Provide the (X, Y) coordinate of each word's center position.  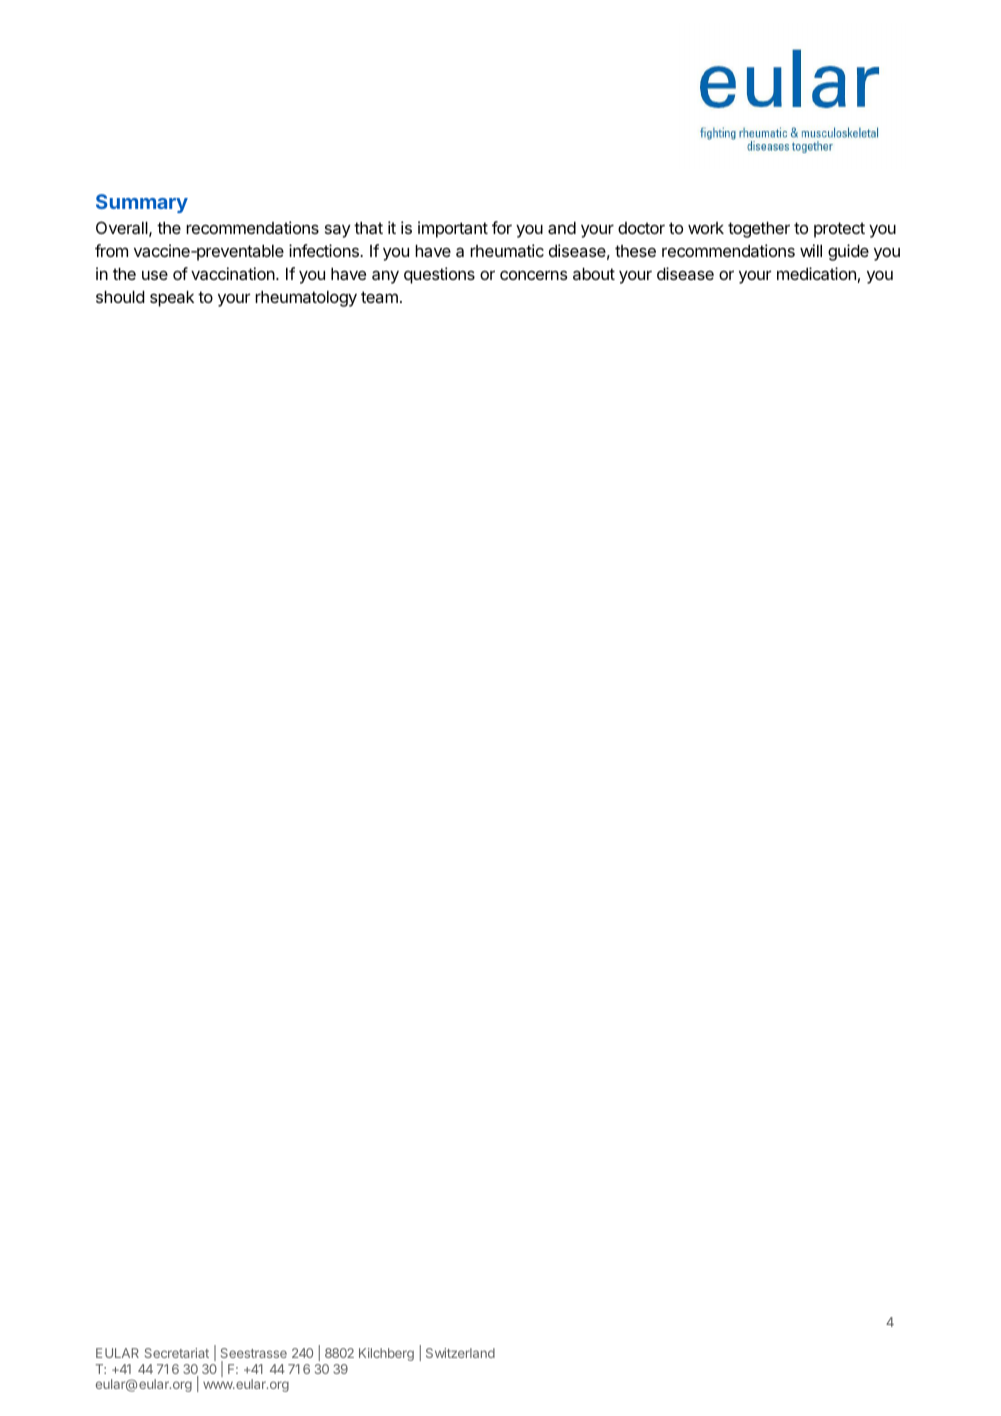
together (759, 230)
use (155, 275)
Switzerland (460, 1353)
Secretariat (177, 1353)
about (594, 274)
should (120, 297)
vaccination (234, 273)
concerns (534, 275)
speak (172, 299)
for (502, 227)
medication (816, 273)
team (379, 297)
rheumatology (306, 299)
